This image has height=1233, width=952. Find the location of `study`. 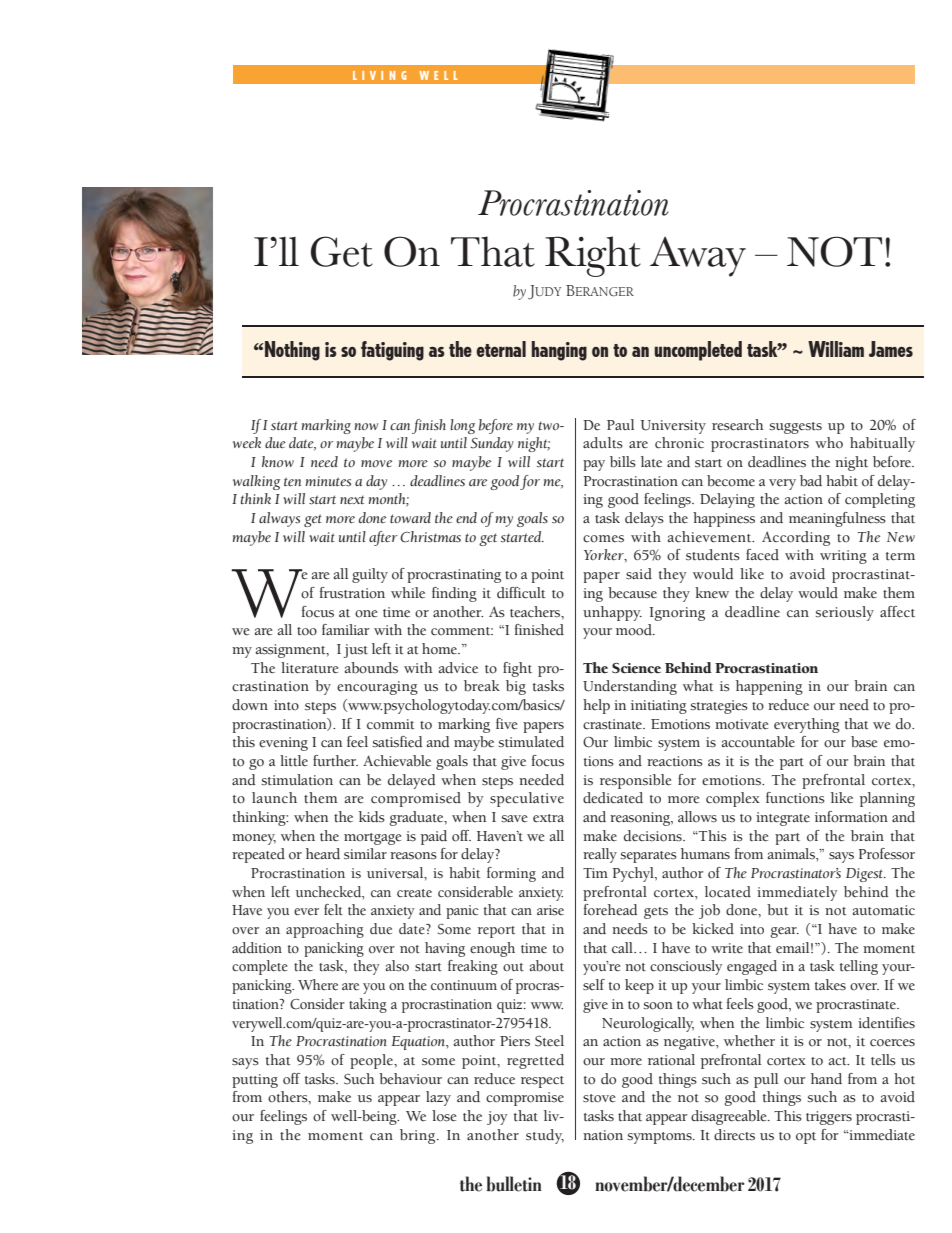

study is located at coordinates (545, 1136).
